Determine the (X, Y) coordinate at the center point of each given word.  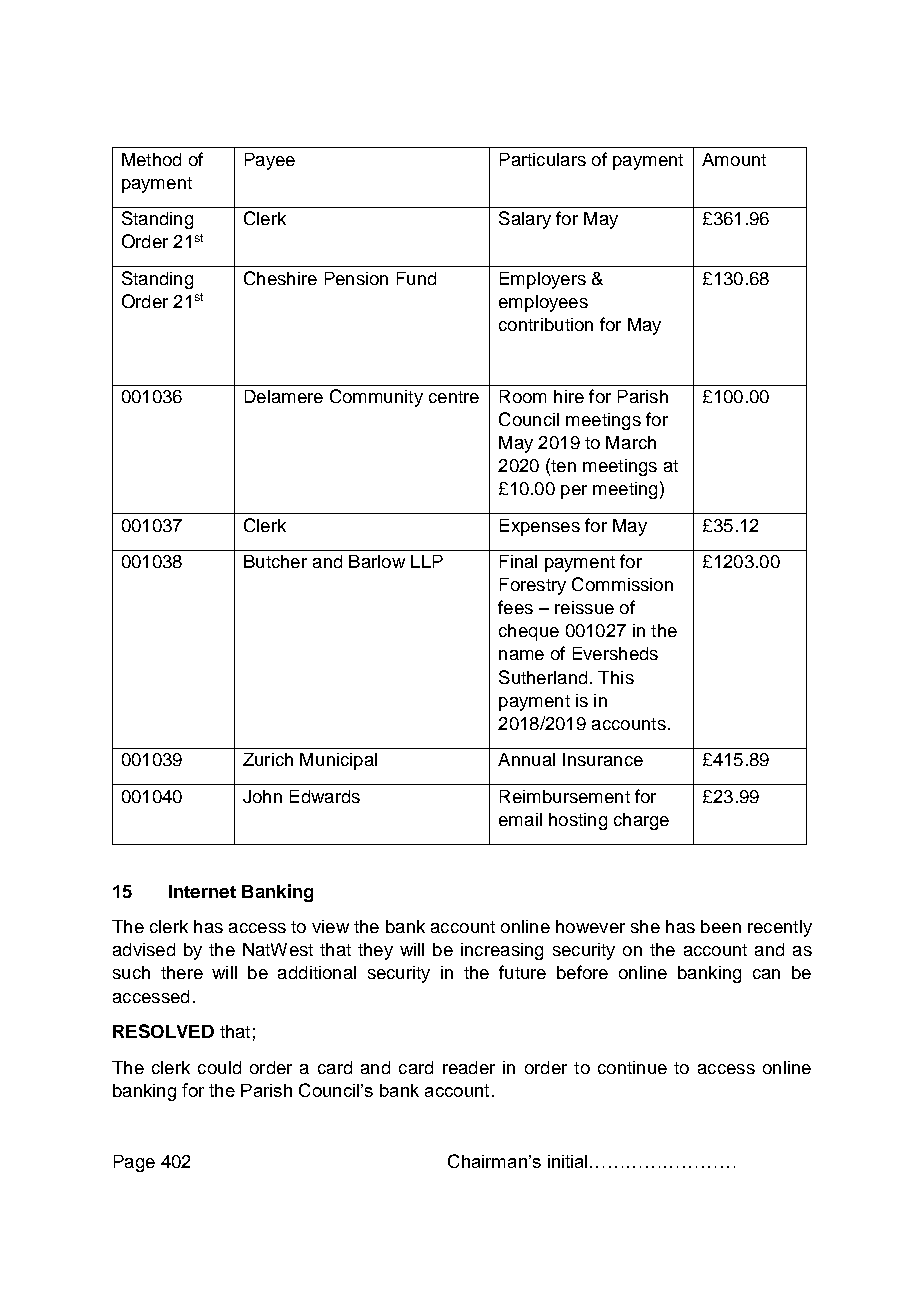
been (721, 926)
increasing (502, 951)
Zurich (268, 759)
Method (151, 159)
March (631, 442)
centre (454, 397)
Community (376, 398)
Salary (525, 220)
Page (134, 1163)
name (521, 655)
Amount (734, 159)
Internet (202, 891)
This (616, 677)
